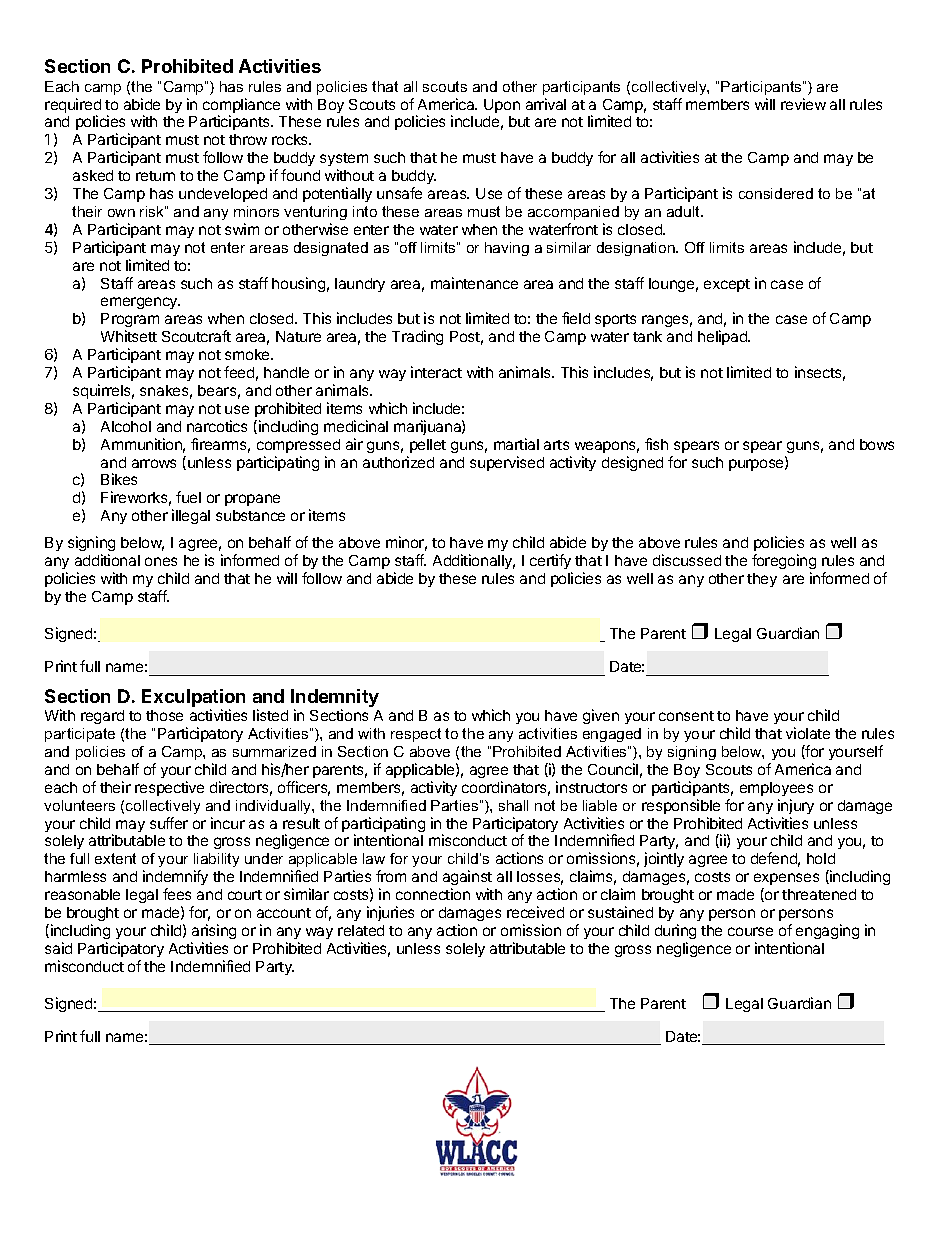  I want to click on those, so click(164, 715).
